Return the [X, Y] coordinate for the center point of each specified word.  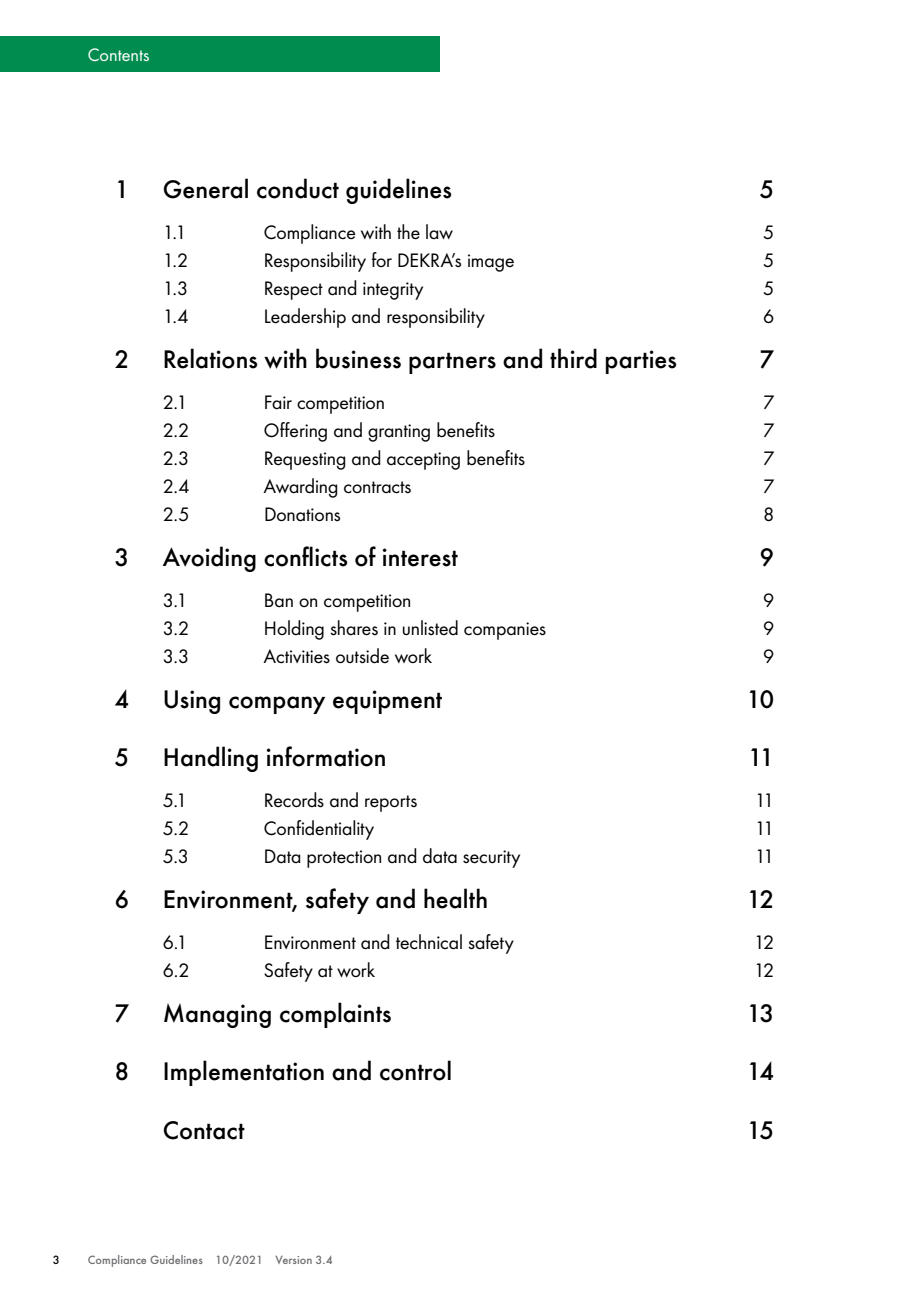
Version [293, 1260]
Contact [204, 1130]
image [491, 263]
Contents [118, 54]
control [415, 1070]
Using [192, 702]
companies [505, 631]
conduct [298, 188]
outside [362, 656]
